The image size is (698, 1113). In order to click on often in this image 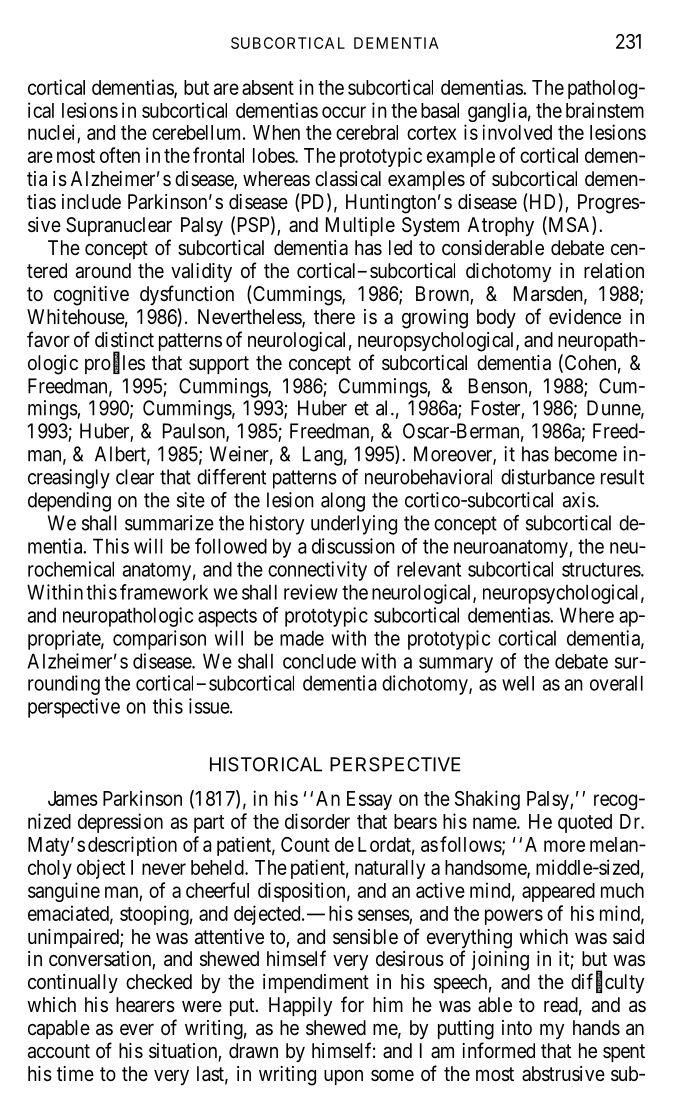, I will do `click(120, 155)`.
